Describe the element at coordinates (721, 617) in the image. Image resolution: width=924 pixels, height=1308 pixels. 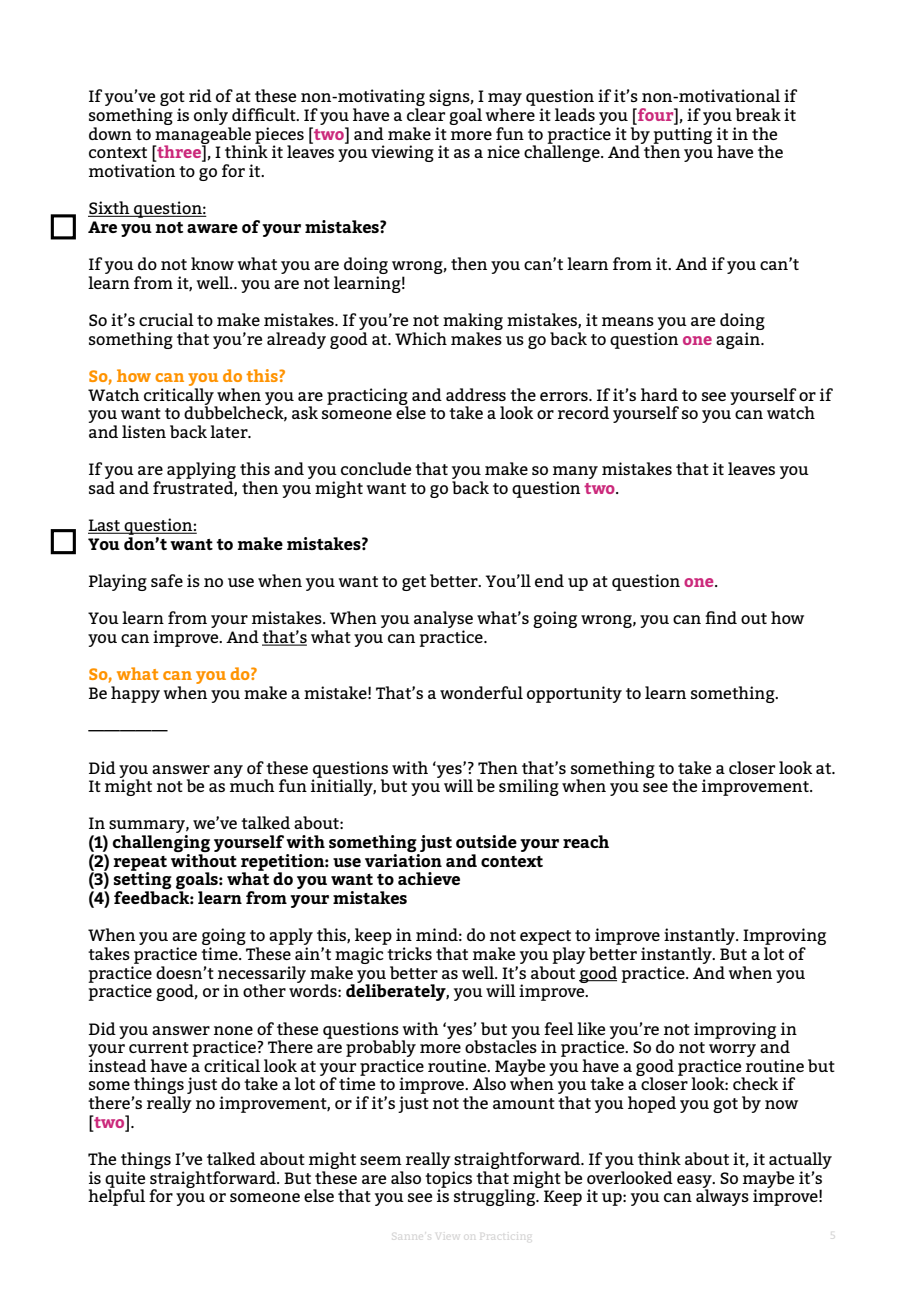
I see `find` at that location.
